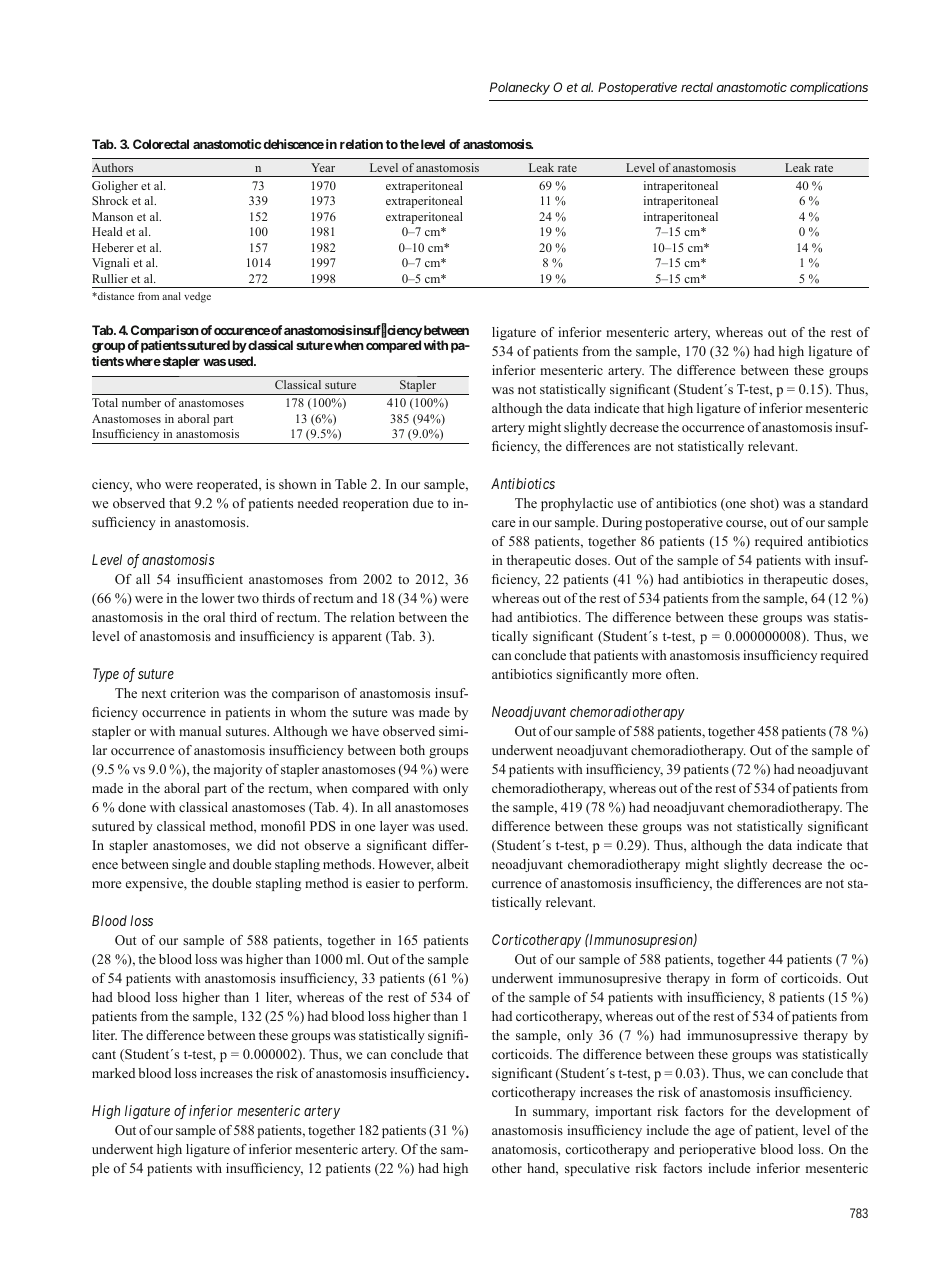 This image has width=942, height=1288. I want to click on Authors, so click(112, 167).
